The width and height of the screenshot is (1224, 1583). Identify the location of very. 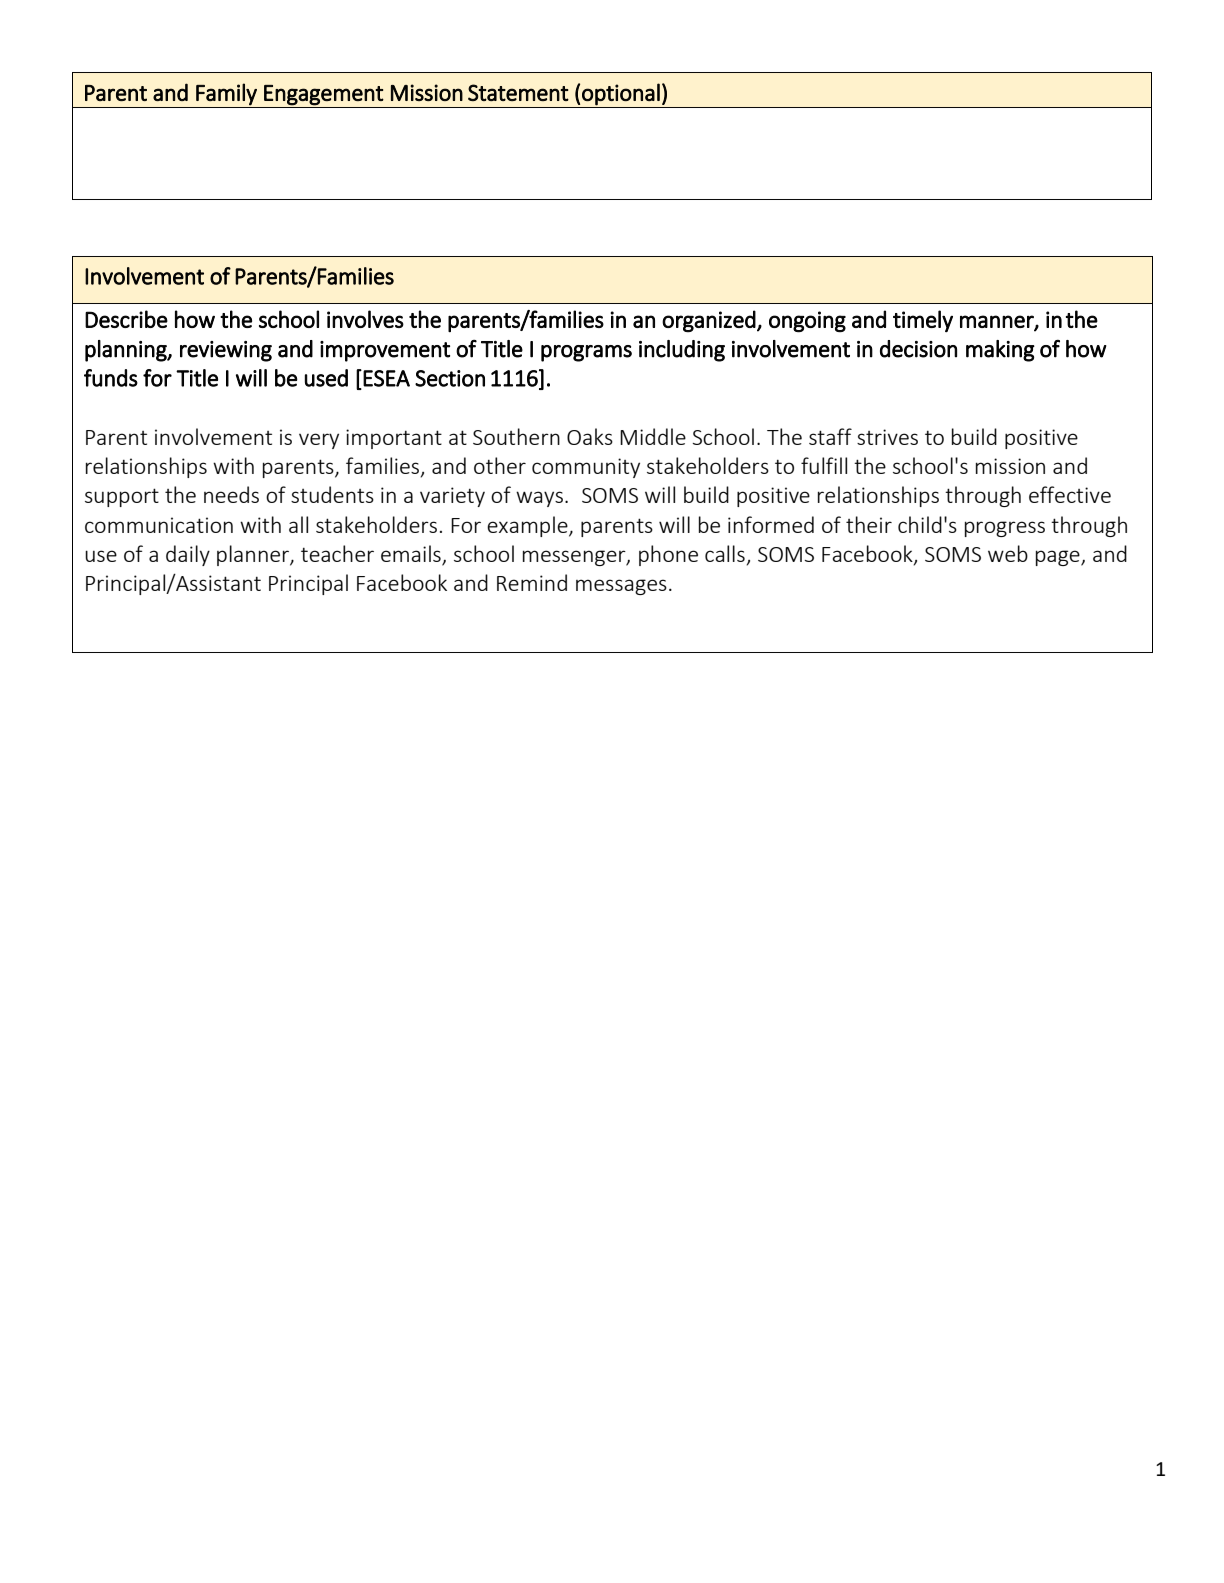
(319, 441).
